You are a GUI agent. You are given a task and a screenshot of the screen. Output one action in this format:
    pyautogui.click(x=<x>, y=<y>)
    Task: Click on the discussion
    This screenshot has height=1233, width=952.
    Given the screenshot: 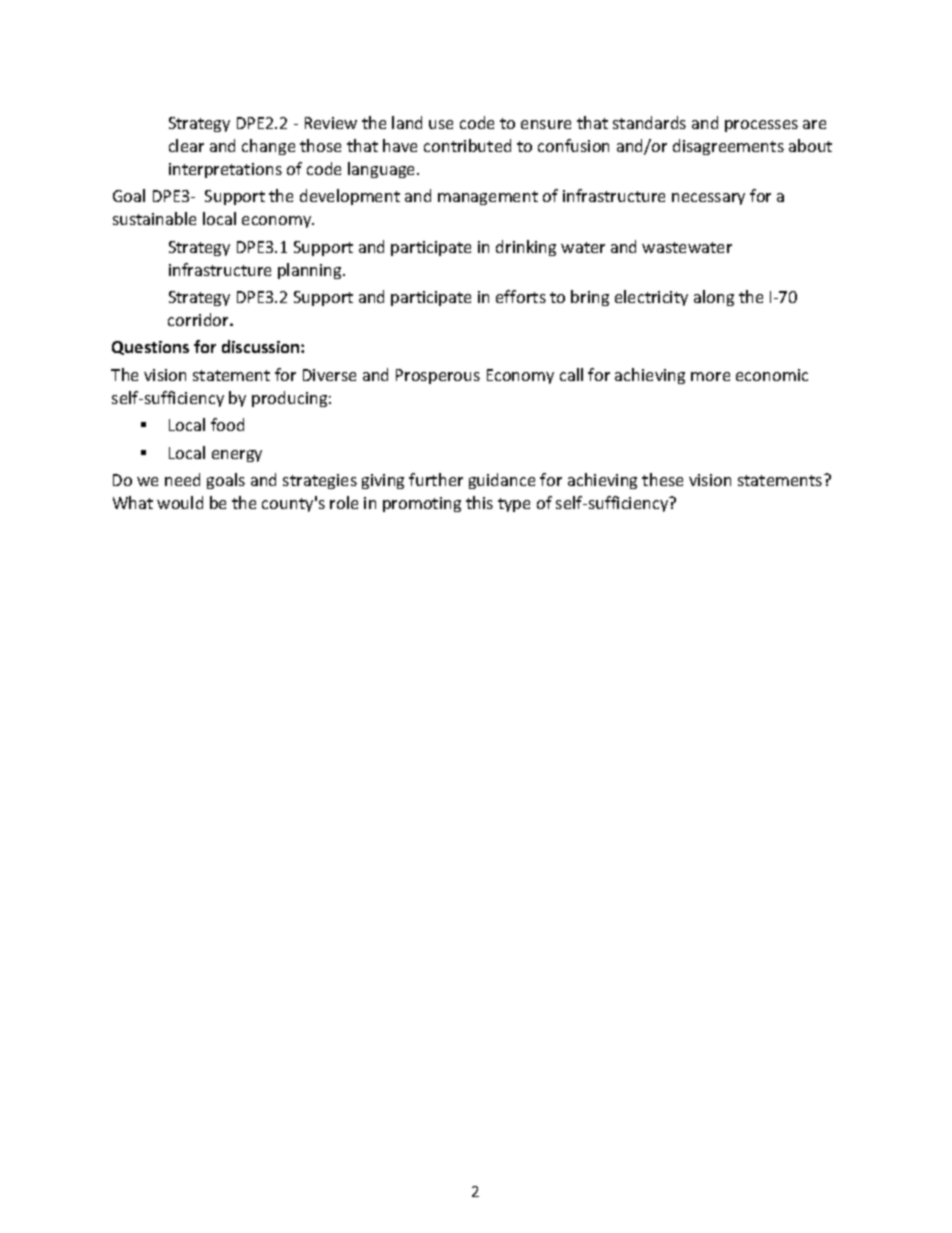 What is the action you would take?
    pyautogui.click(x=262, y=346)
